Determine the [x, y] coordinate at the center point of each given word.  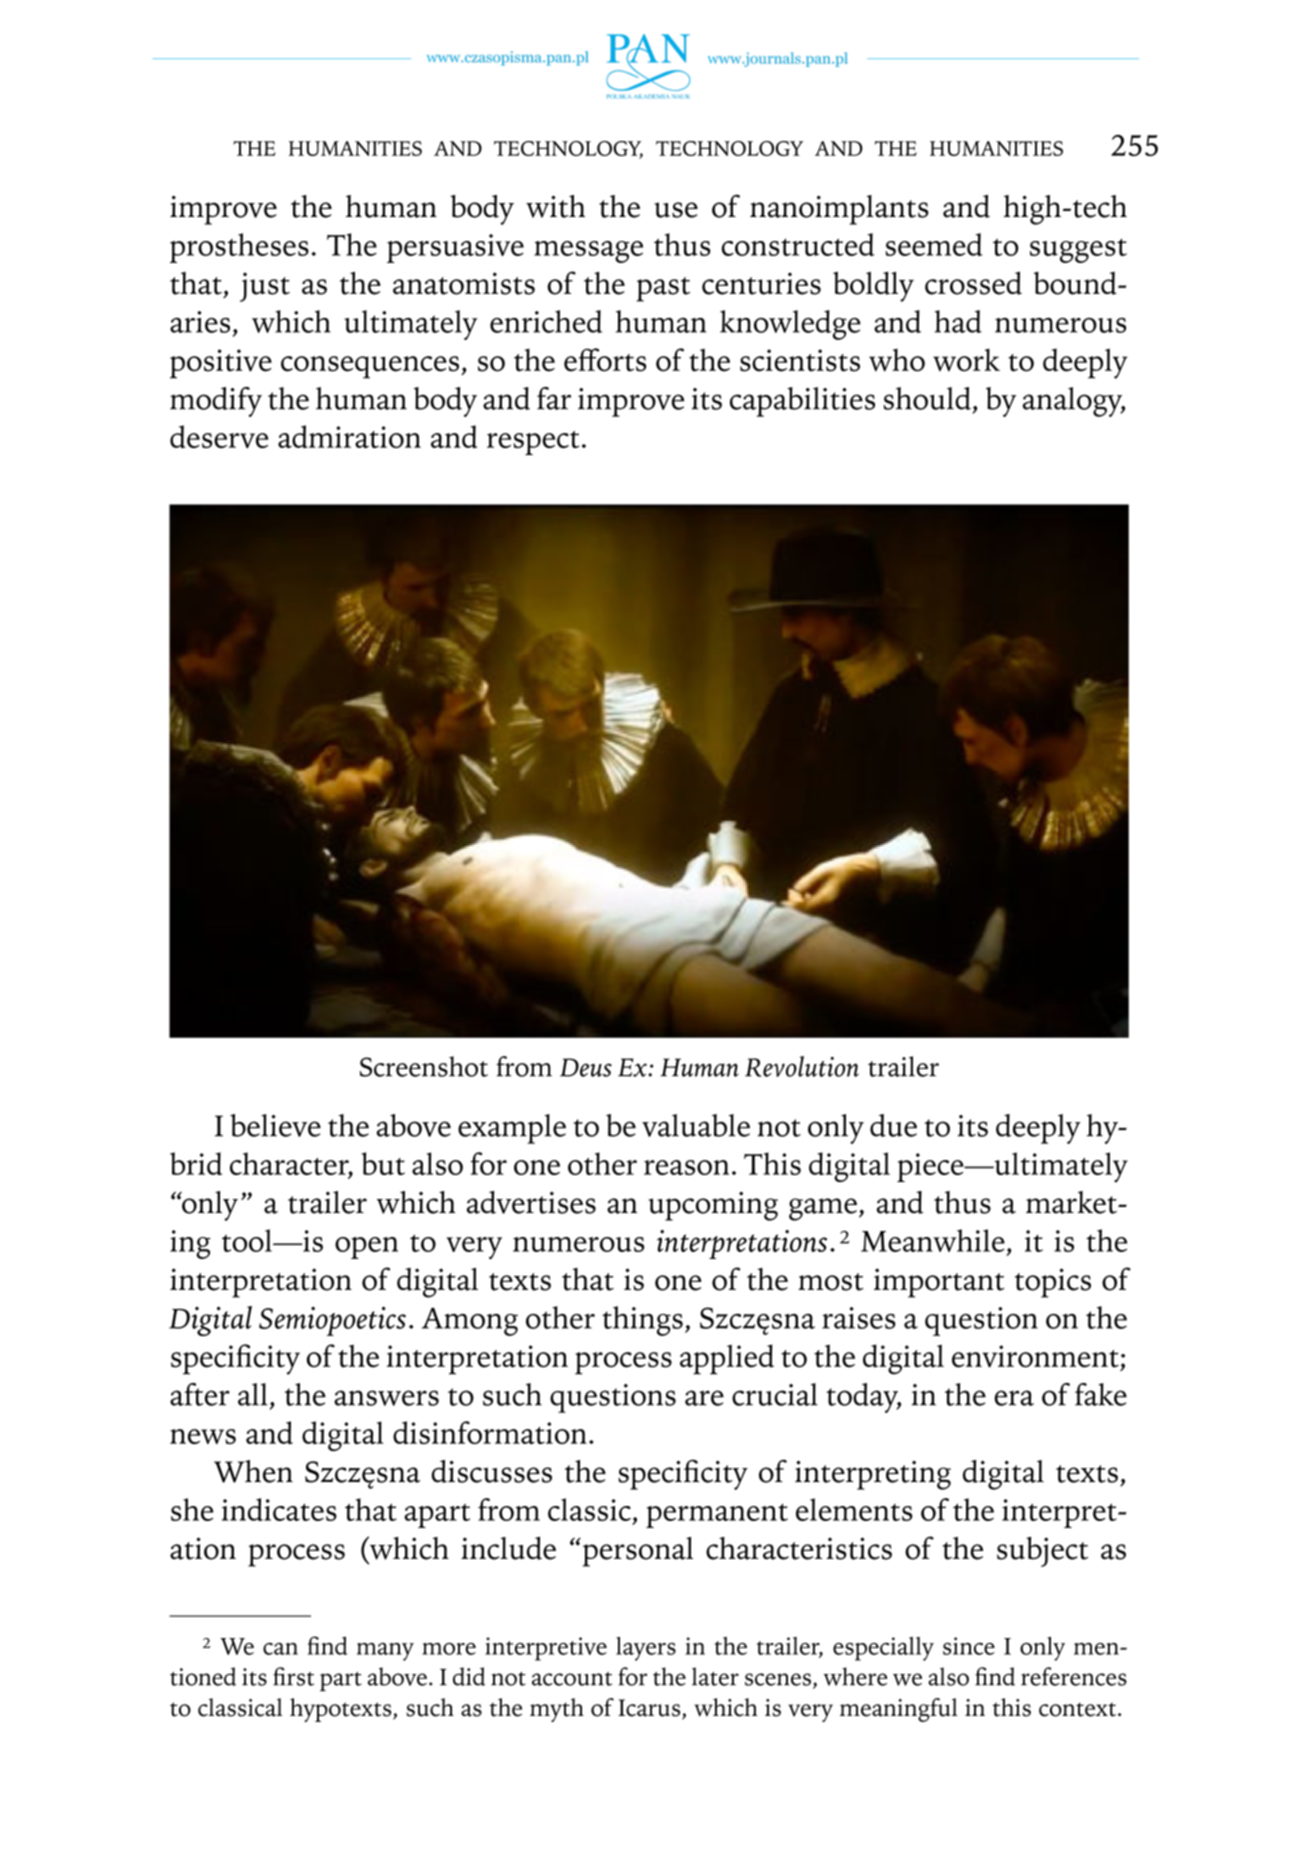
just [265, 287]
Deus [586, 1067]
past [663, 289]
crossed [973, 283]
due [893, 1125]
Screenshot [424, 1066]
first [293, 1676]
